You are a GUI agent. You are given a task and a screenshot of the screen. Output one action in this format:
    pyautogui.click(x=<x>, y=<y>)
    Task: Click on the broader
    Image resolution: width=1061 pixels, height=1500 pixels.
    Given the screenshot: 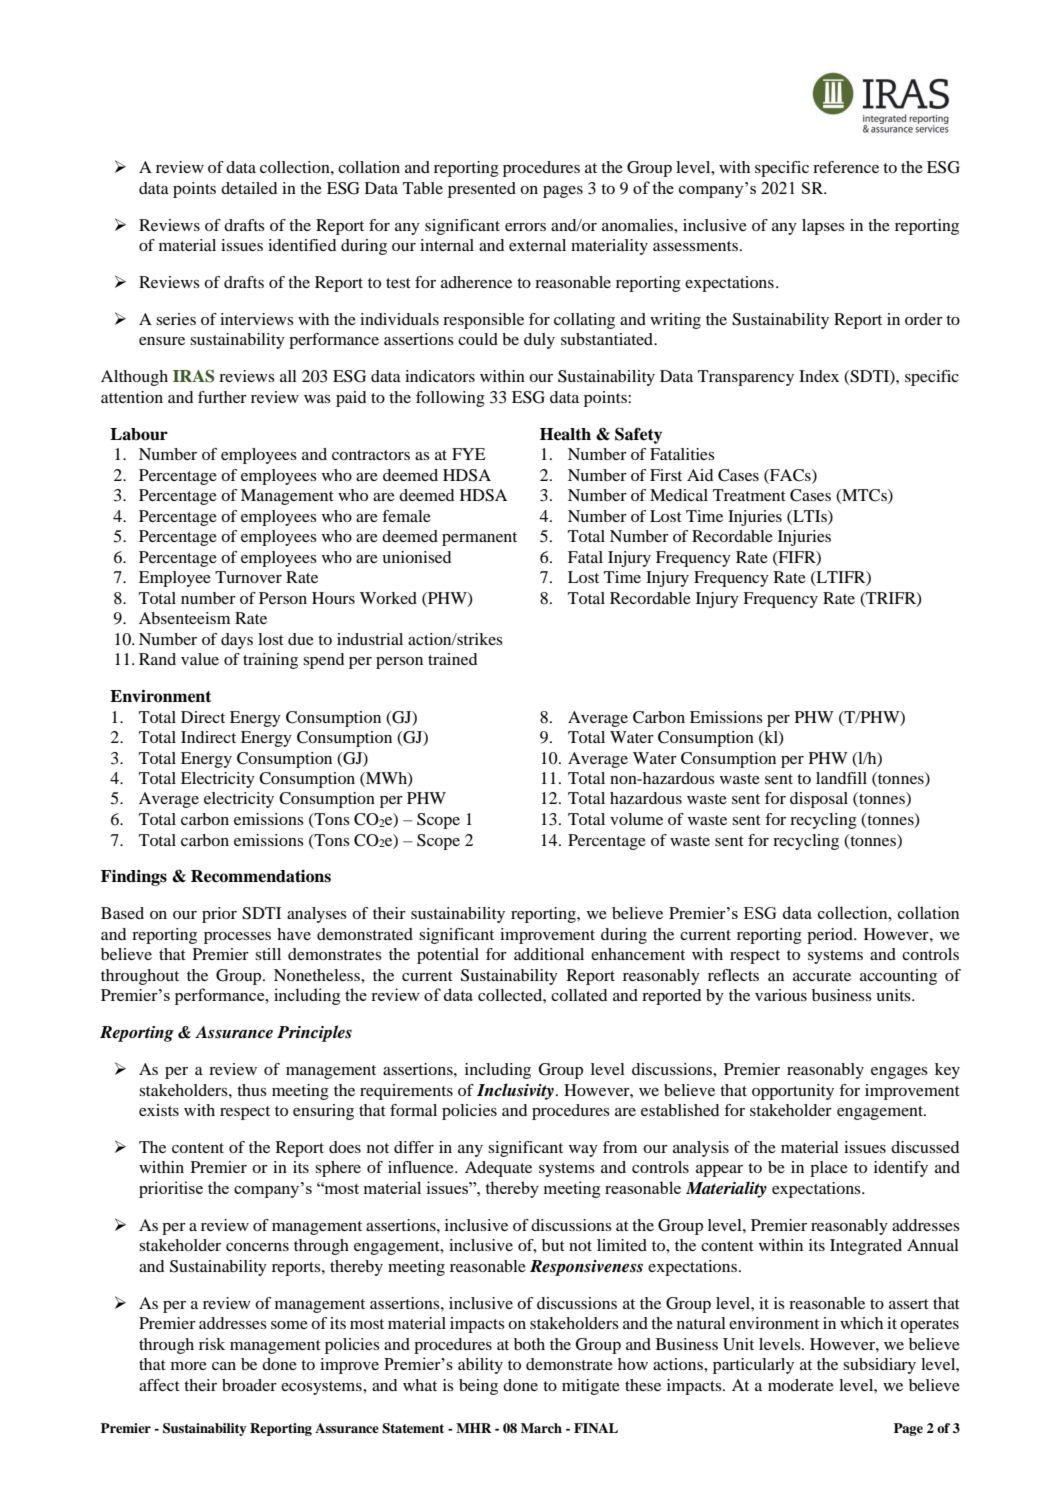 What is the action you would take?
    pyautogui.click(x=249, y=1385)
